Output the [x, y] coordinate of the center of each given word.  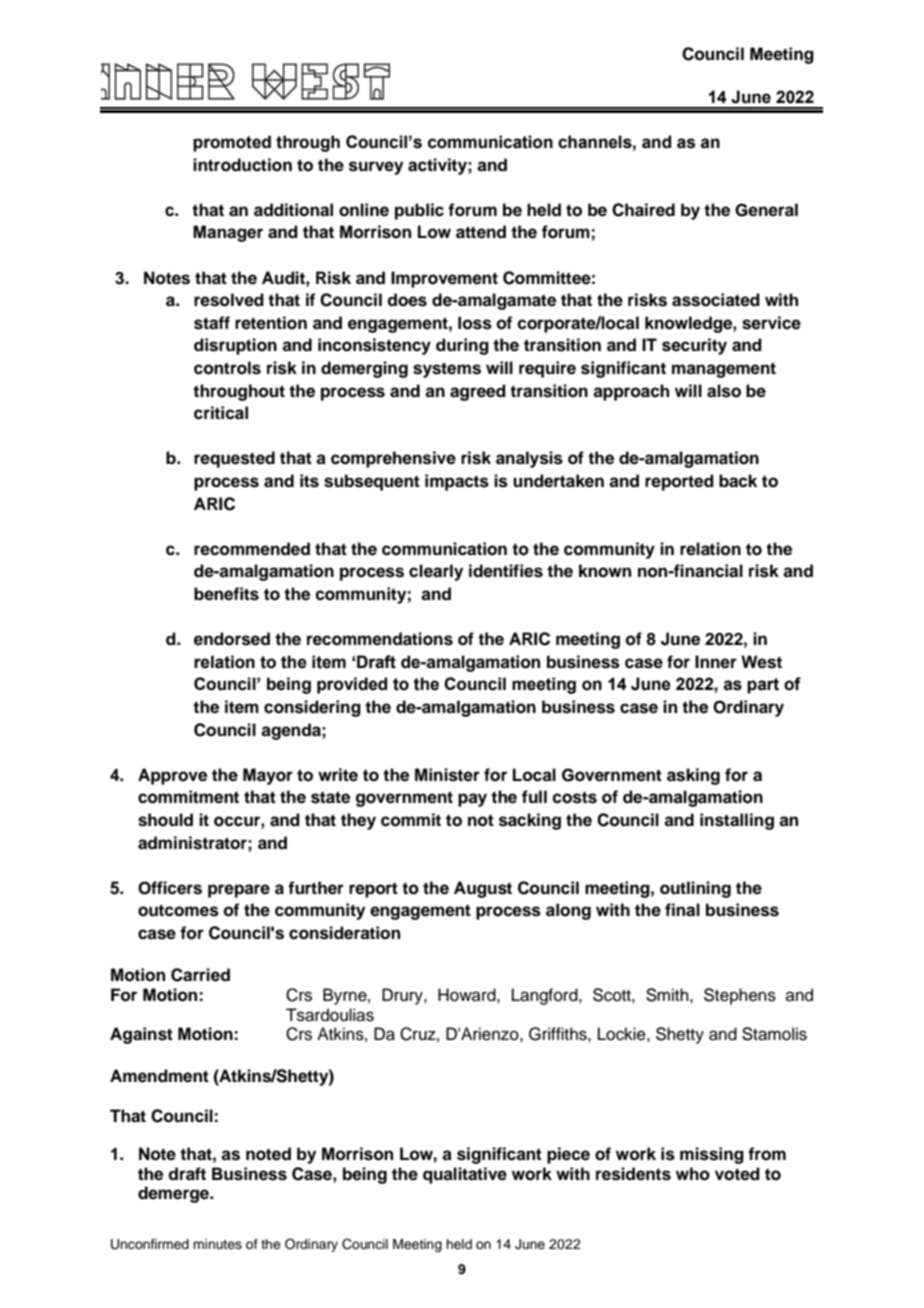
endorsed [232, 639]
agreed [478, 392]
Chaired [643, 210]
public [419, 211]
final [682, 910]
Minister [447, 775]
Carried [200, 975]
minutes [217, 1244]
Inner [716, 662]
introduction [242, 165]
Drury [403, 996]
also [724, 391]
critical [221, 413]
